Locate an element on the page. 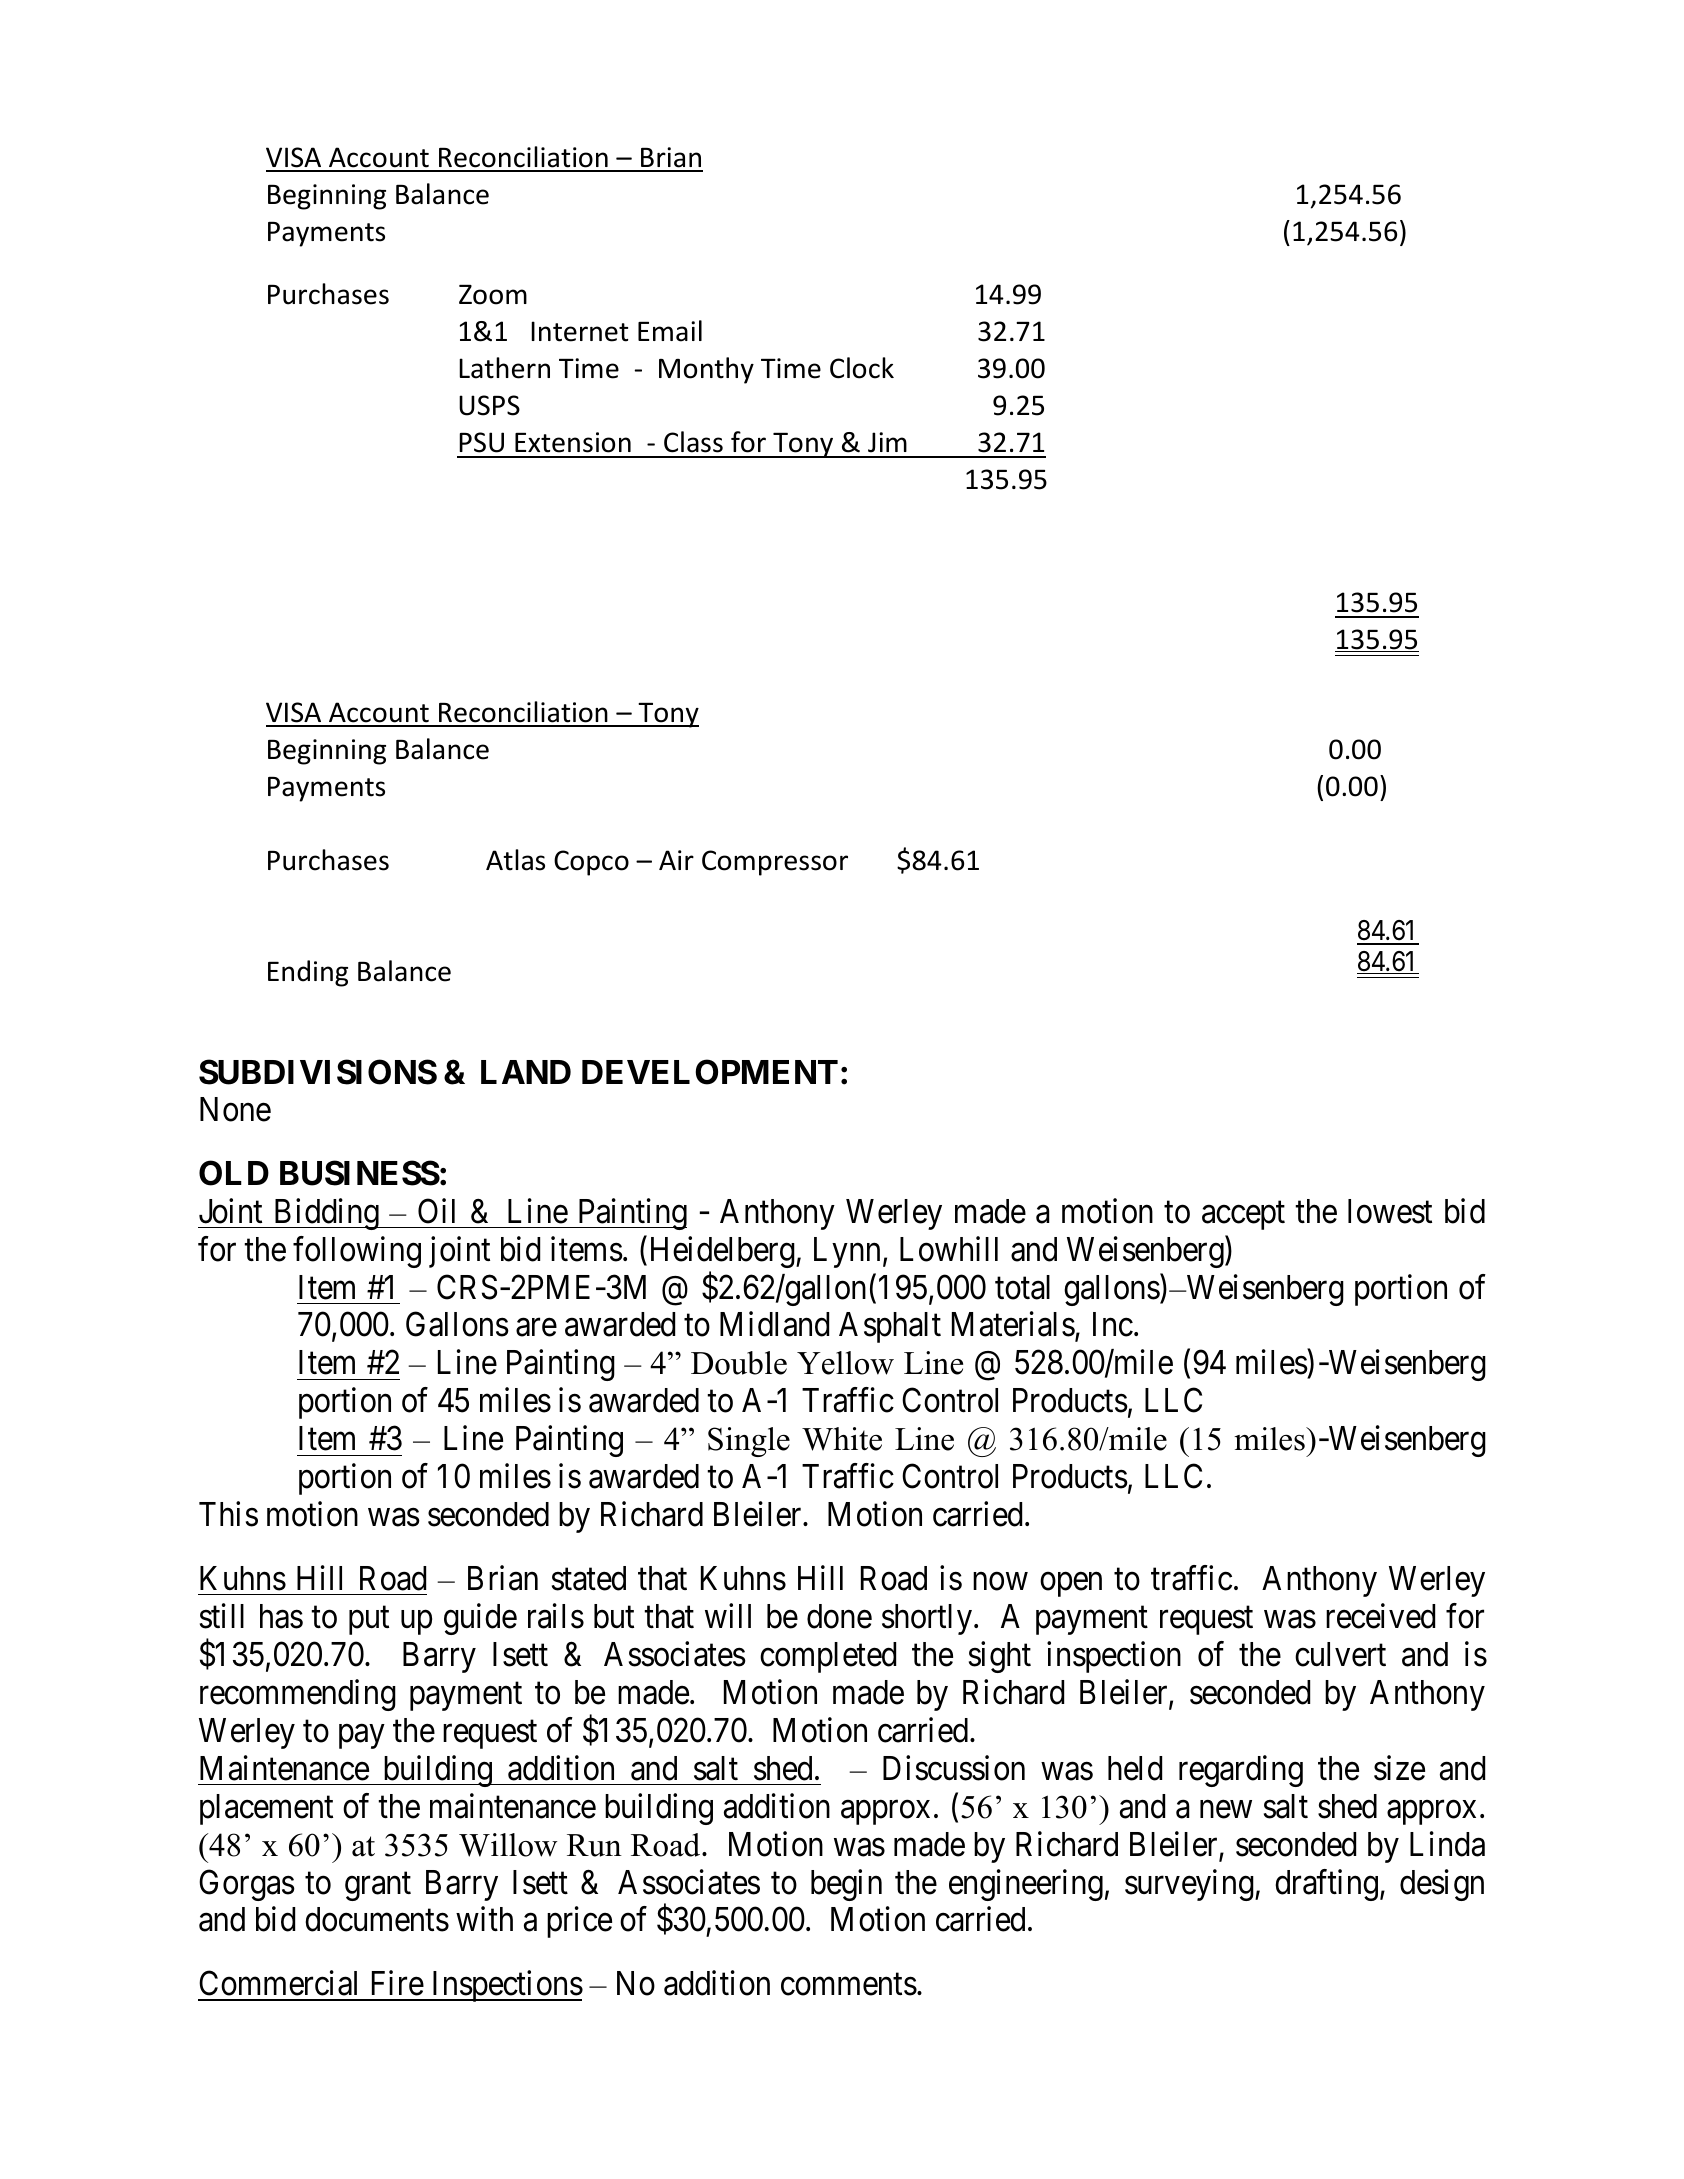 The image size is (1684, 2179). Inc is located at coordinates (1113, 1325).
